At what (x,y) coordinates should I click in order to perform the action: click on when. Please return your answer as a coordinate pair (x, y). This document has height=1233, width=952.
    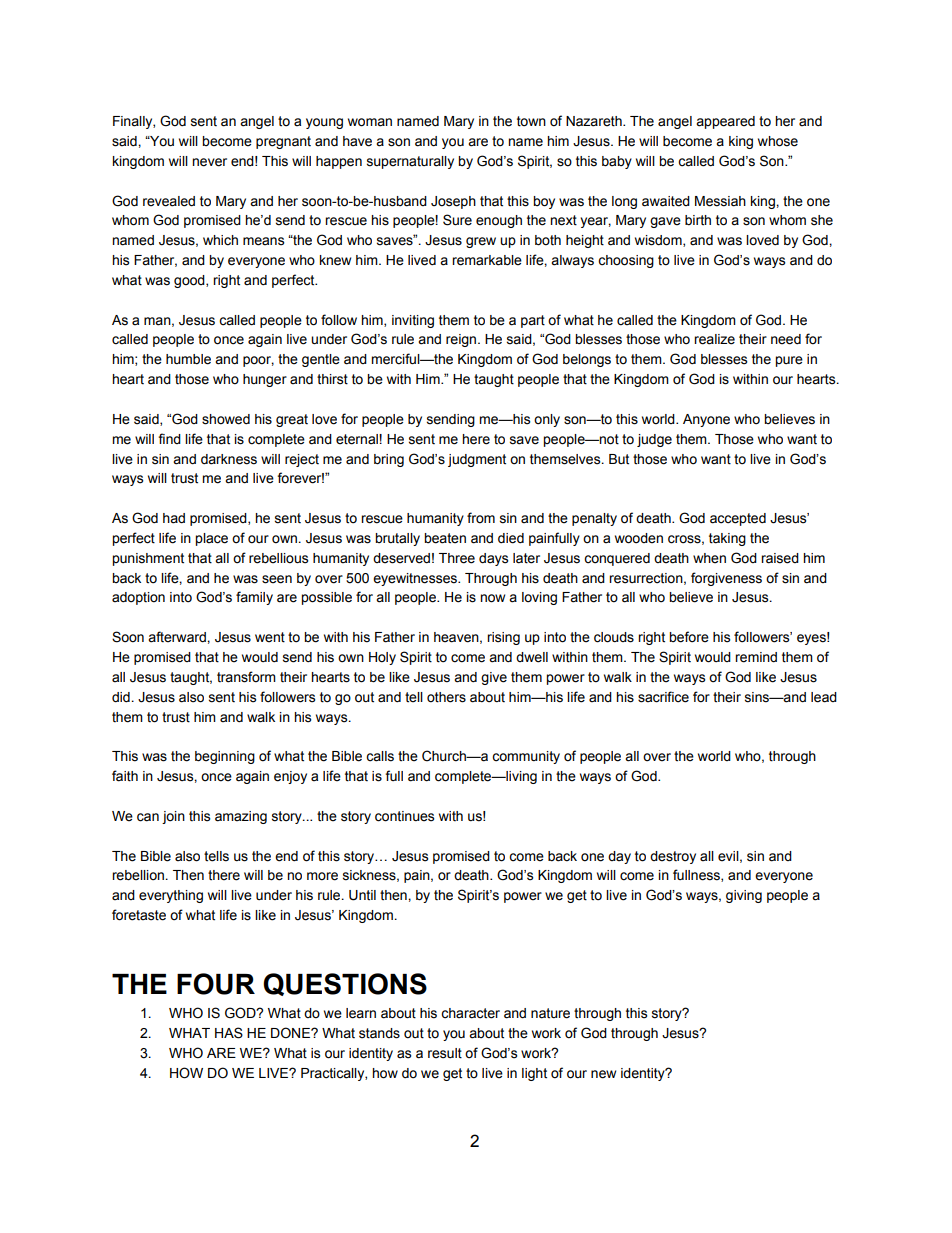
    Looking at the image, I should click on (709, 558).
